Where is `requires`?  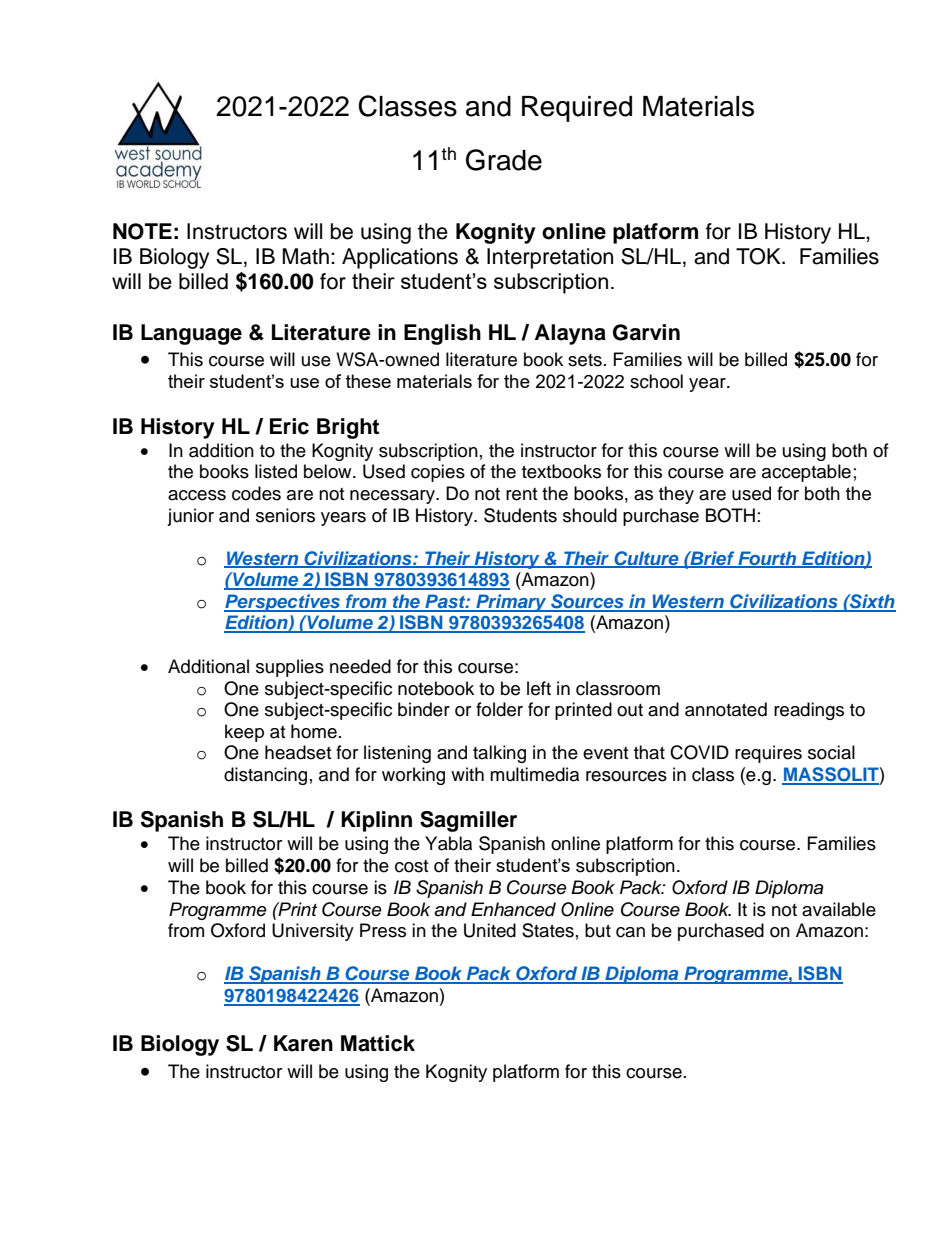 requires is located at coordinates (768, 754).
